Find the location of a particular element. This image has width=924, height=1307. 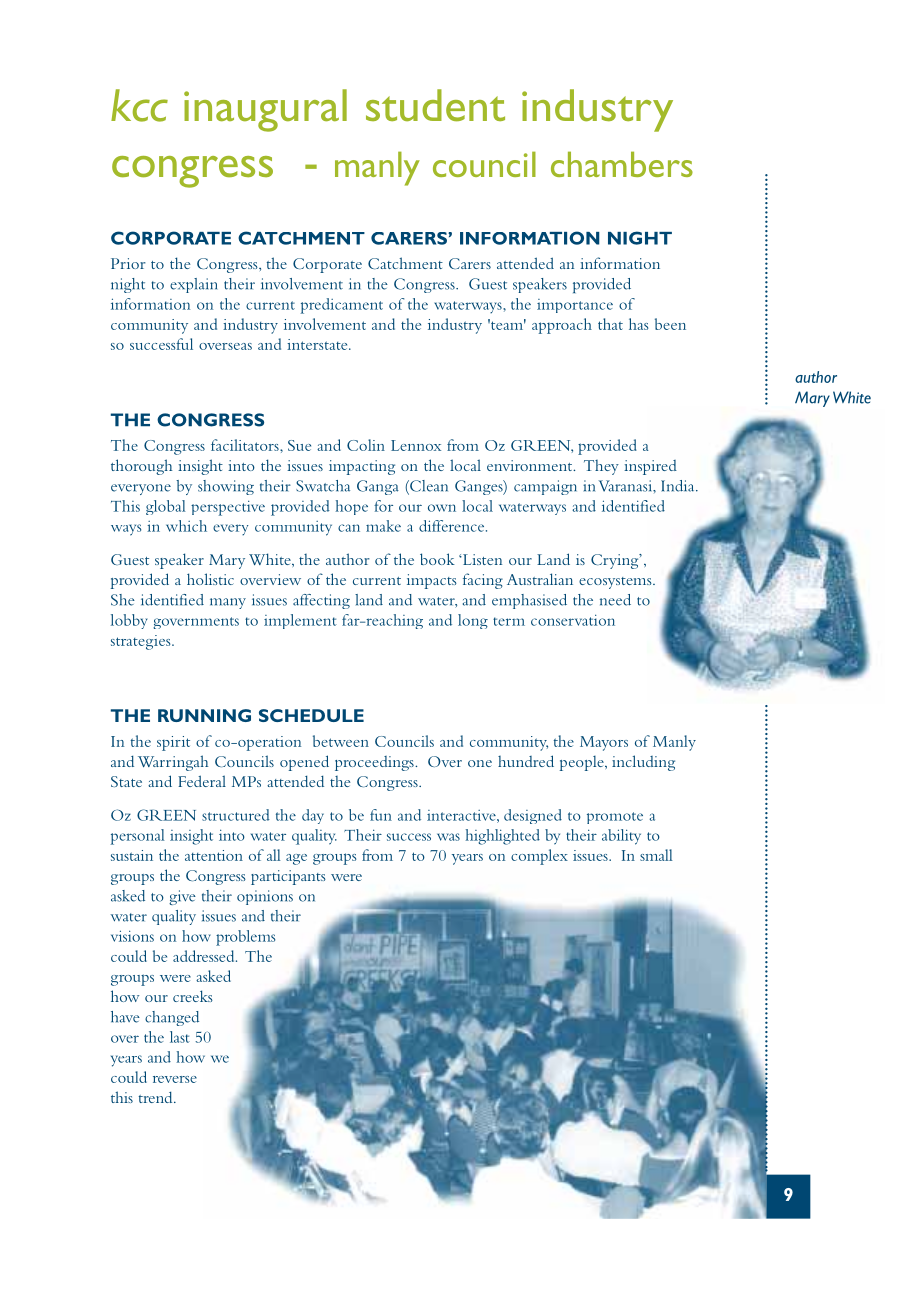

student is located at coordinates (435, 105).
